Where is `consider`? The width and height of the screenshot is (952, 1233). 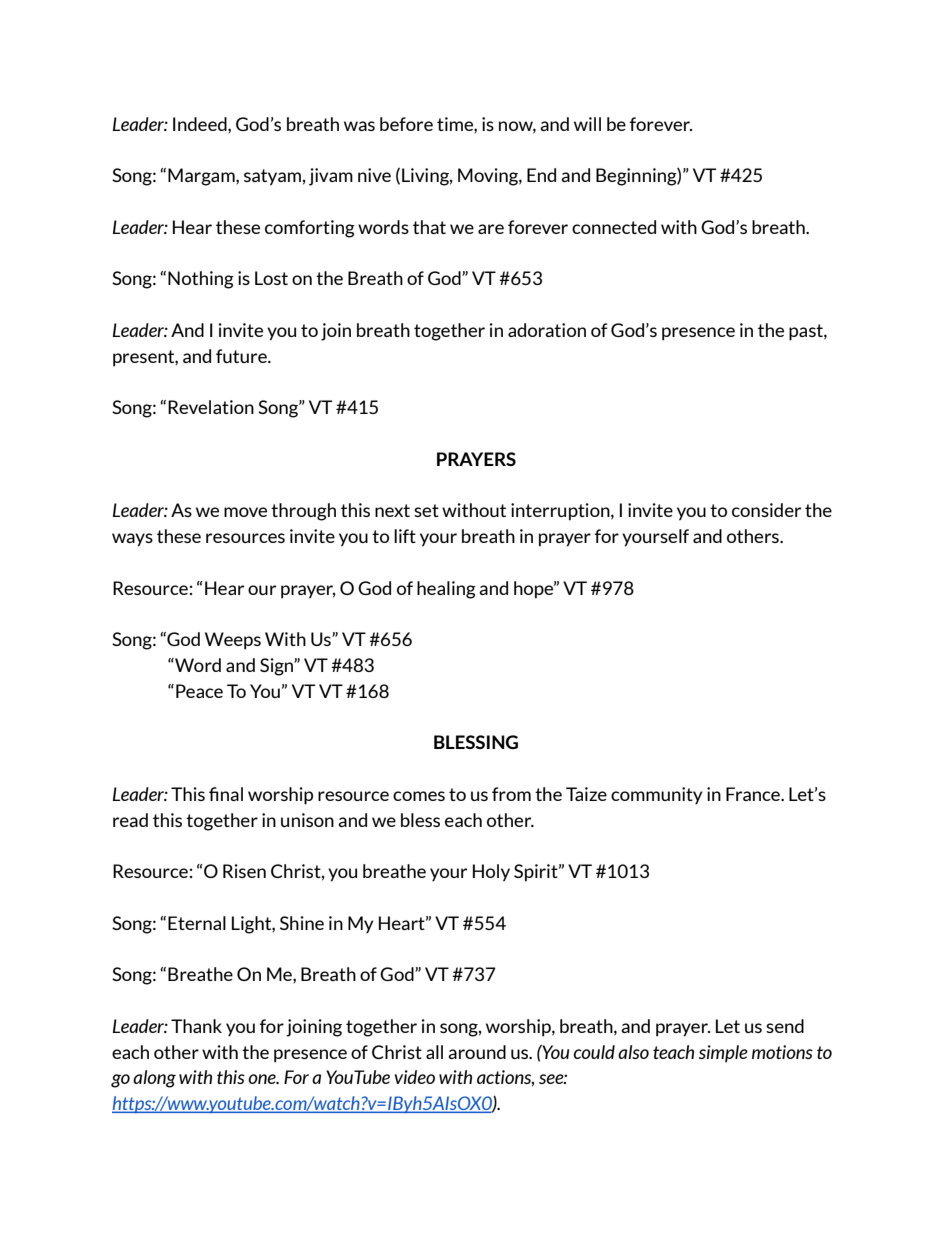
consider is located at coordinates (766, 510).
